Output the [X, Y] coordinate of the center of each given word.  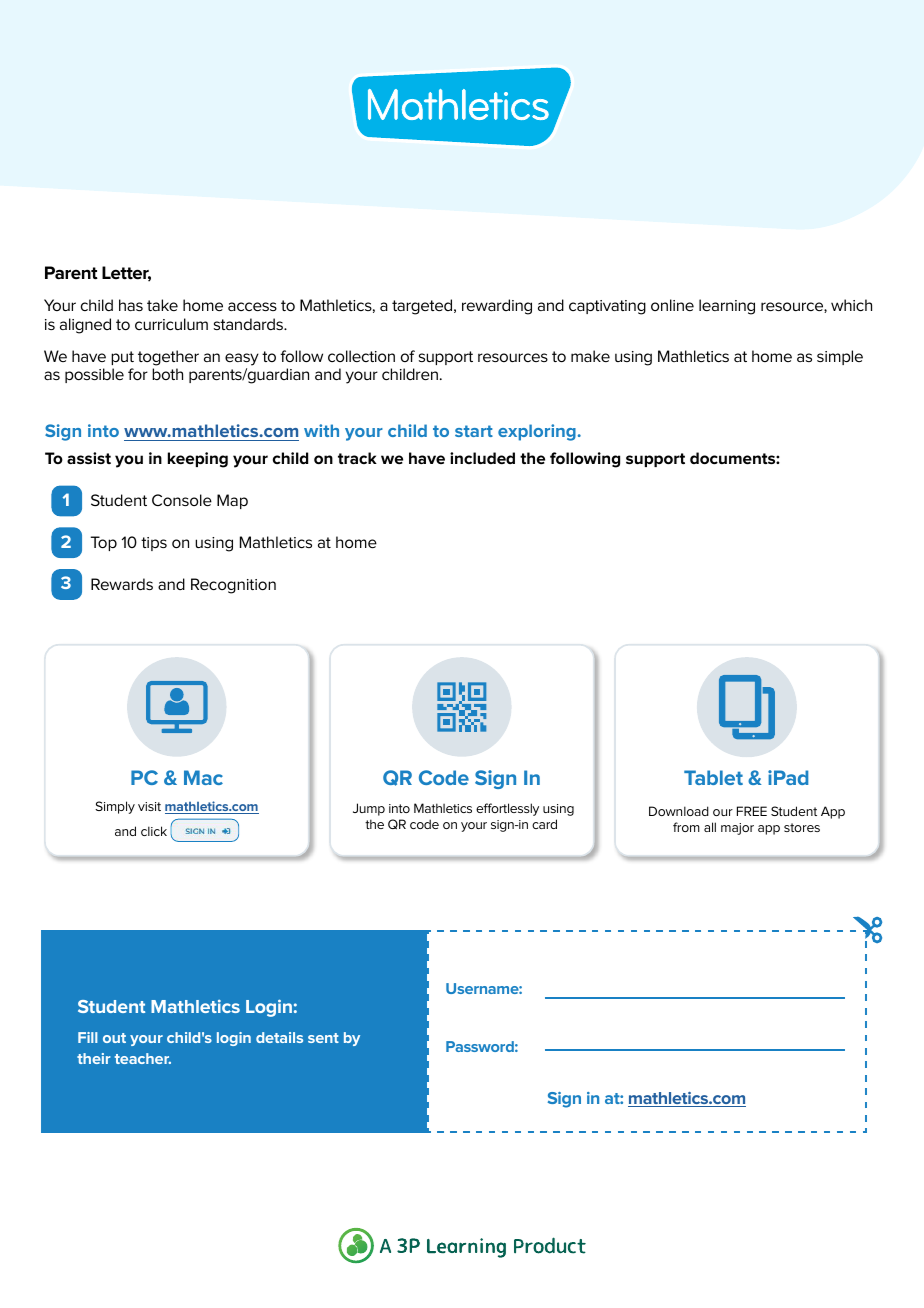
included [482, 458]
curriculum [171, 324]
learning [727, 307]
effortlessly [507, 809]
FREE [752, 811]
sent [323, 1038]
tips [154, 544]
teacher [143, 1058]
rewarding [497, 307]
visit [149, 806]
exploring [537, 432]
